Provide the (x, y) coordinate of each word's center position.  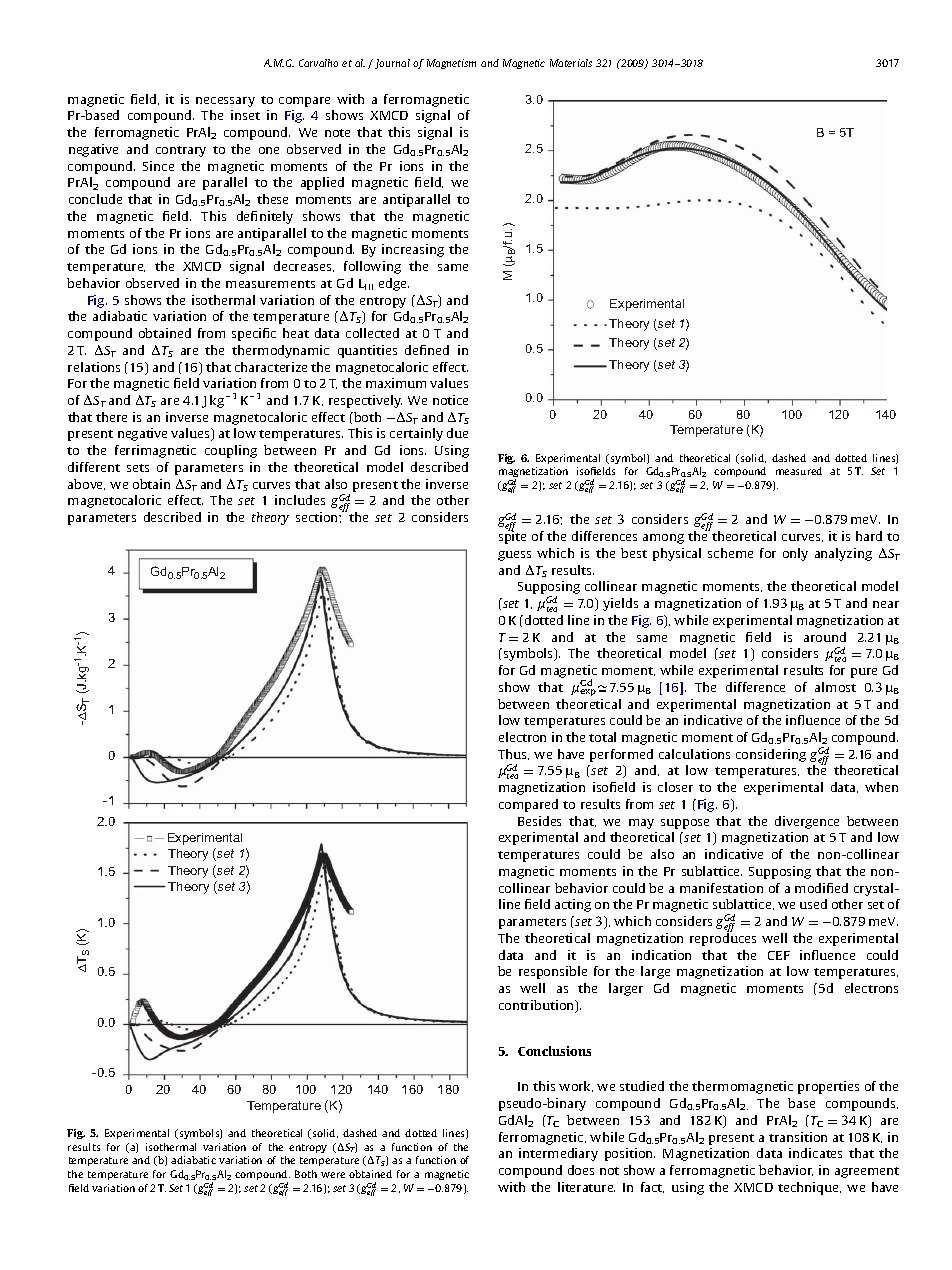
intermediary (558, 1154)
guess (514, 556)
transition (798, 1137)
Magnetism (451, 64)
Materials (571, 63)
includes (300, 500)
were (333, 1175)
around (825, 637)
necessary (225, 102)
